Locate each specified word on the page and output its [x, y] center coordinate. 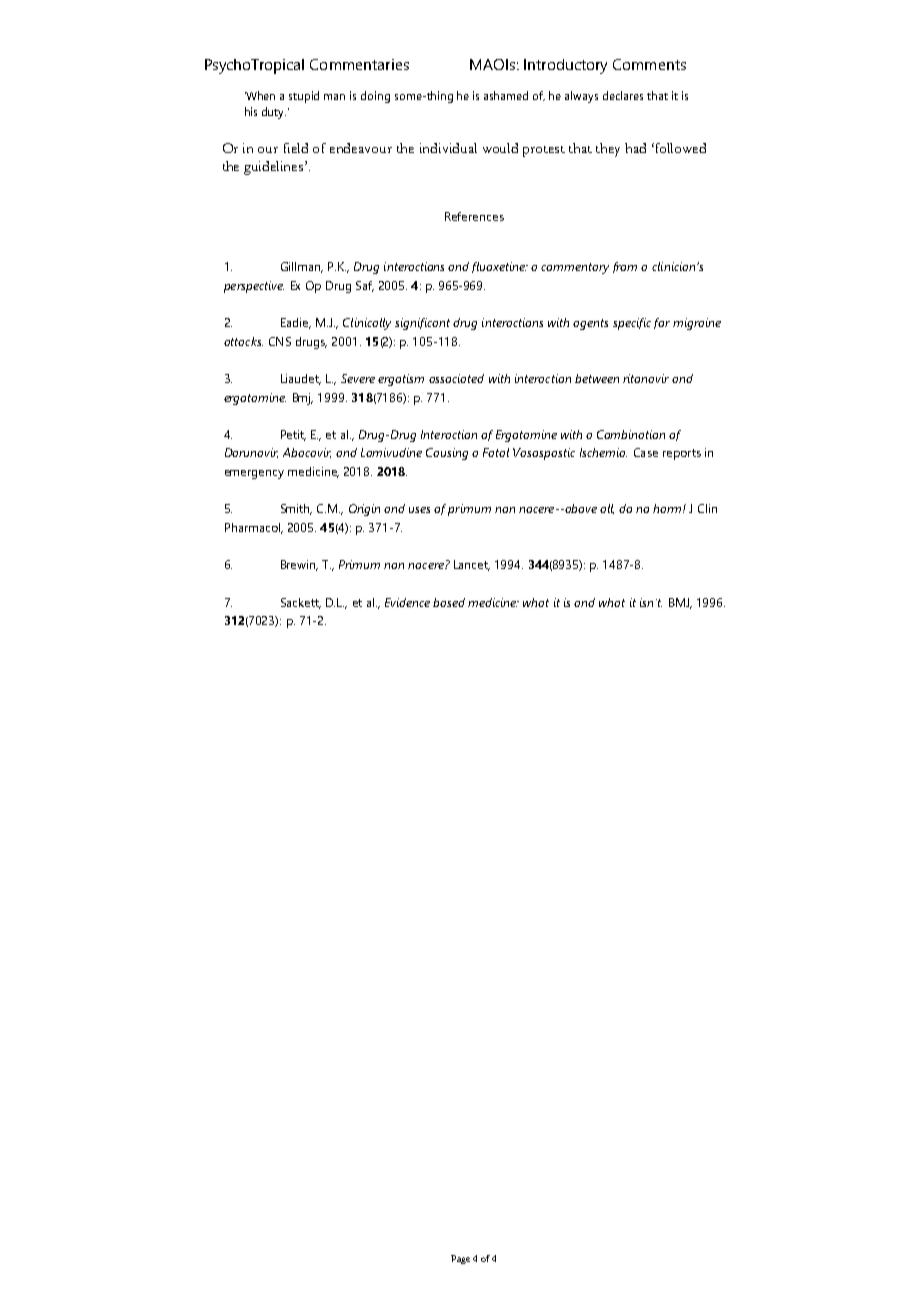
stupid [304, 97]
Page [460, 1259]
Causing [447, 454]
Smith [296, 509]
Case [646, 452]
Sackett [301, 603]
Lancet [472, 565]
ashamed [506, 95]
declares [623, 95]
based [449, 602]
